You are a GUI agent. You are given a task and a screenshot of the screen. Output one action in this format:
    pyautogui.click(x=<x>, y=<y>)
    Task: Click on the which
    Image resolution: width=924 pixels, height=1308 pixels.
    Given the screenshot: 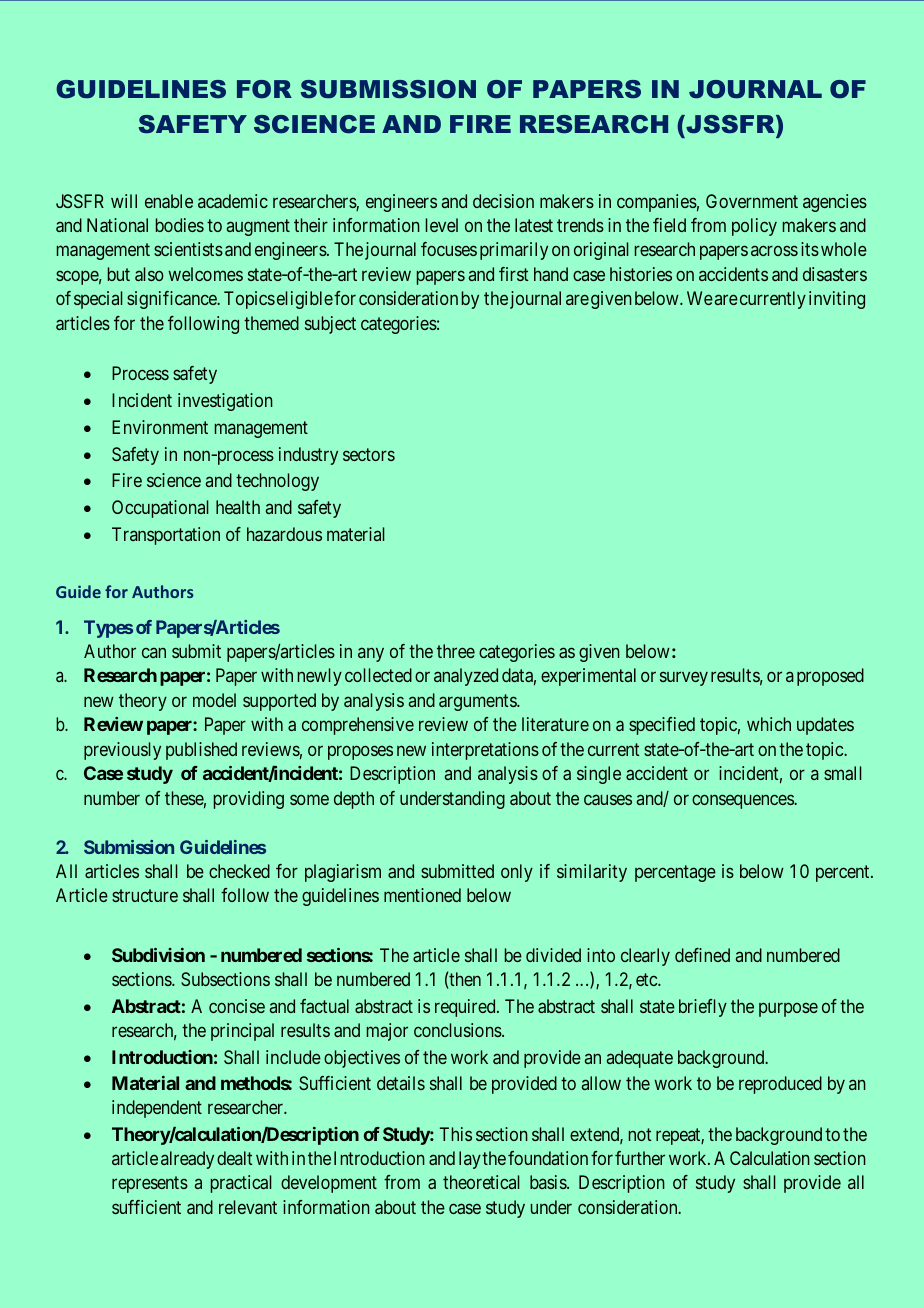 What is the action you would take?
    pyautogui.click(x=769, y=724)
